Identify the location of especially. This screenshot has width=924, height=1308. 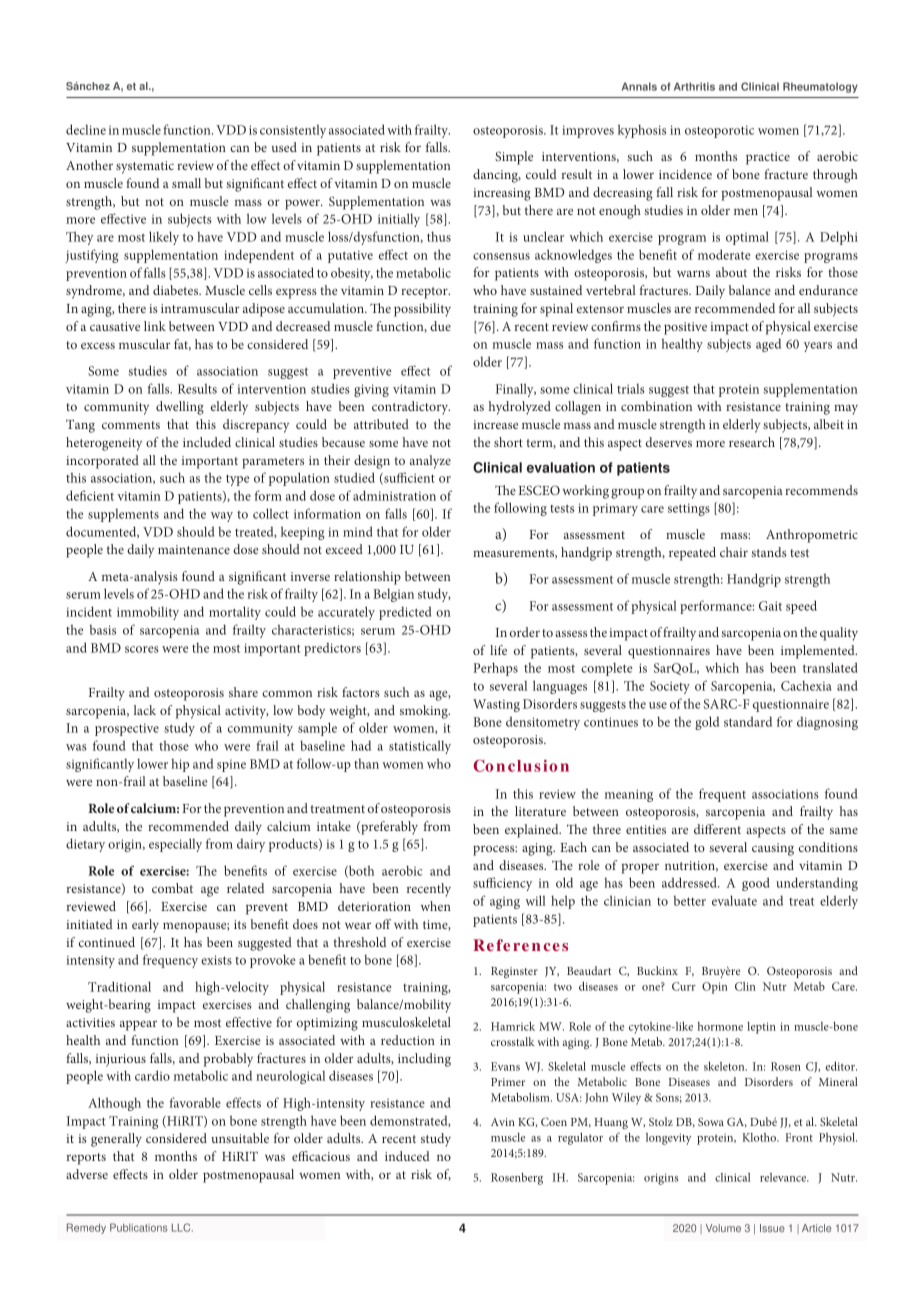
(175, 845).
